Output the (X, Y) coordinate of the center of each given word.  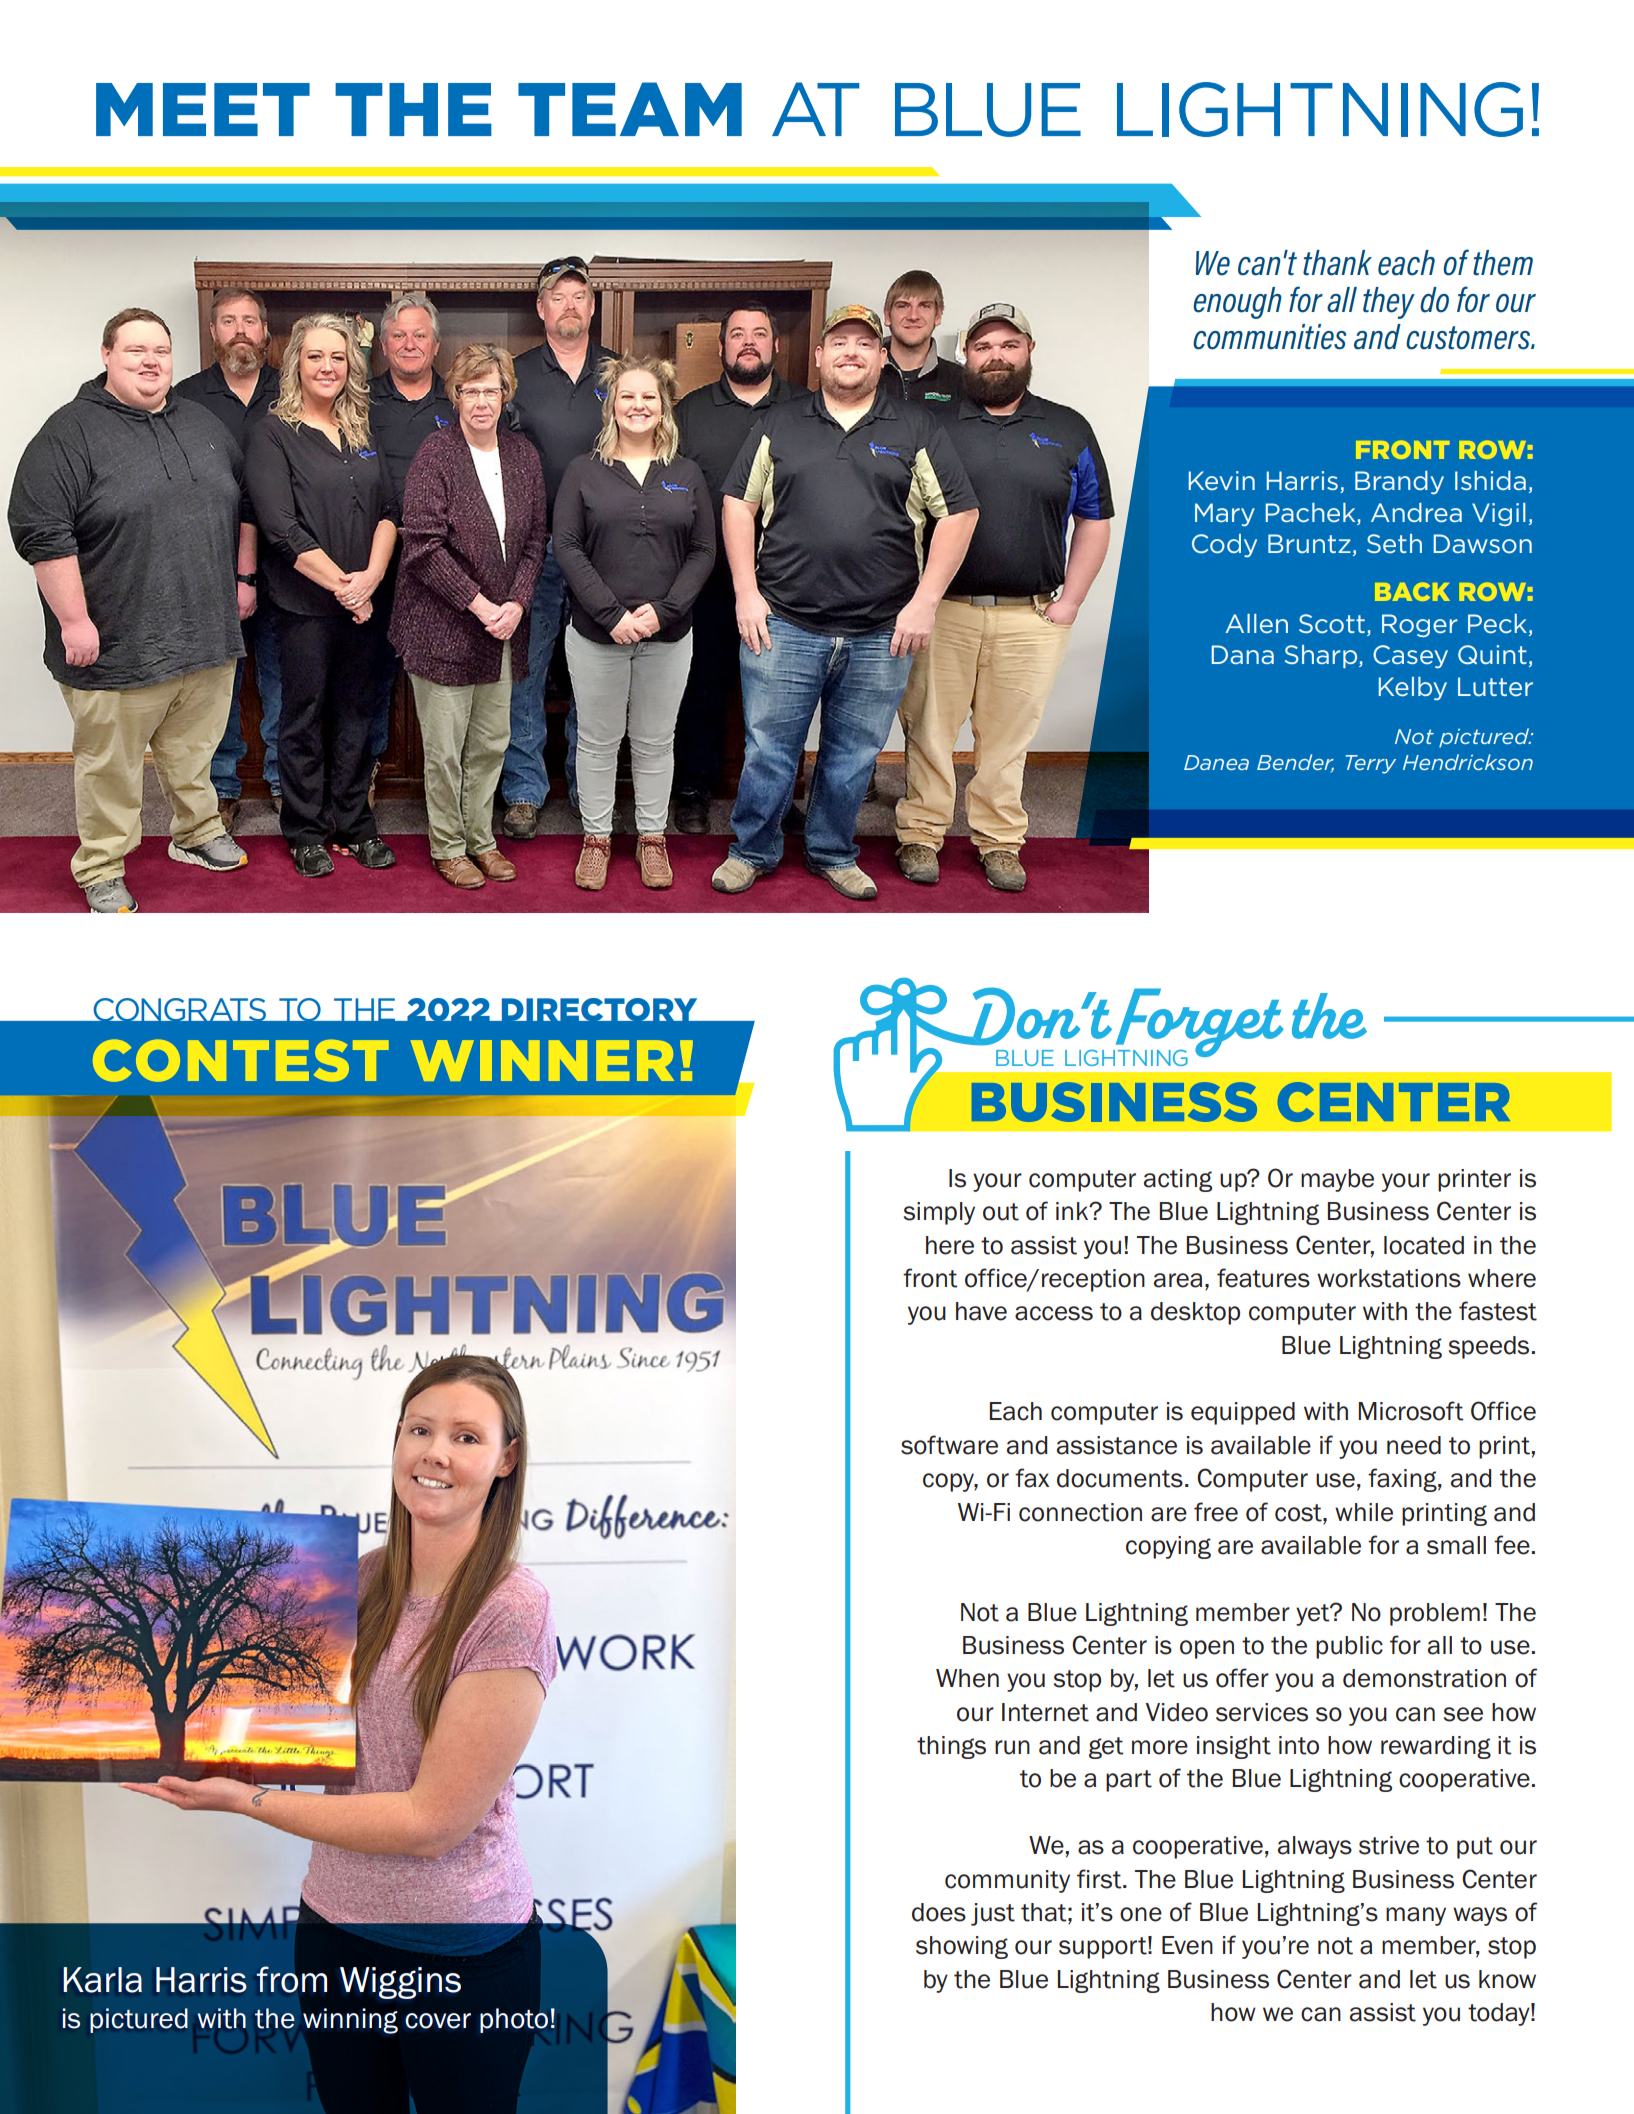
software (949, 1445)
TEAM (630, 109)
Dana (1243, 654)
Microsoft (1411, 1411)
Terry (1371, 764)
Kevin (1222, 480)
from (291, 1979)
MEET (203, 109)
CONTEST (241, 1060)
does (939, 1912)
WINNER (542, 1060)
